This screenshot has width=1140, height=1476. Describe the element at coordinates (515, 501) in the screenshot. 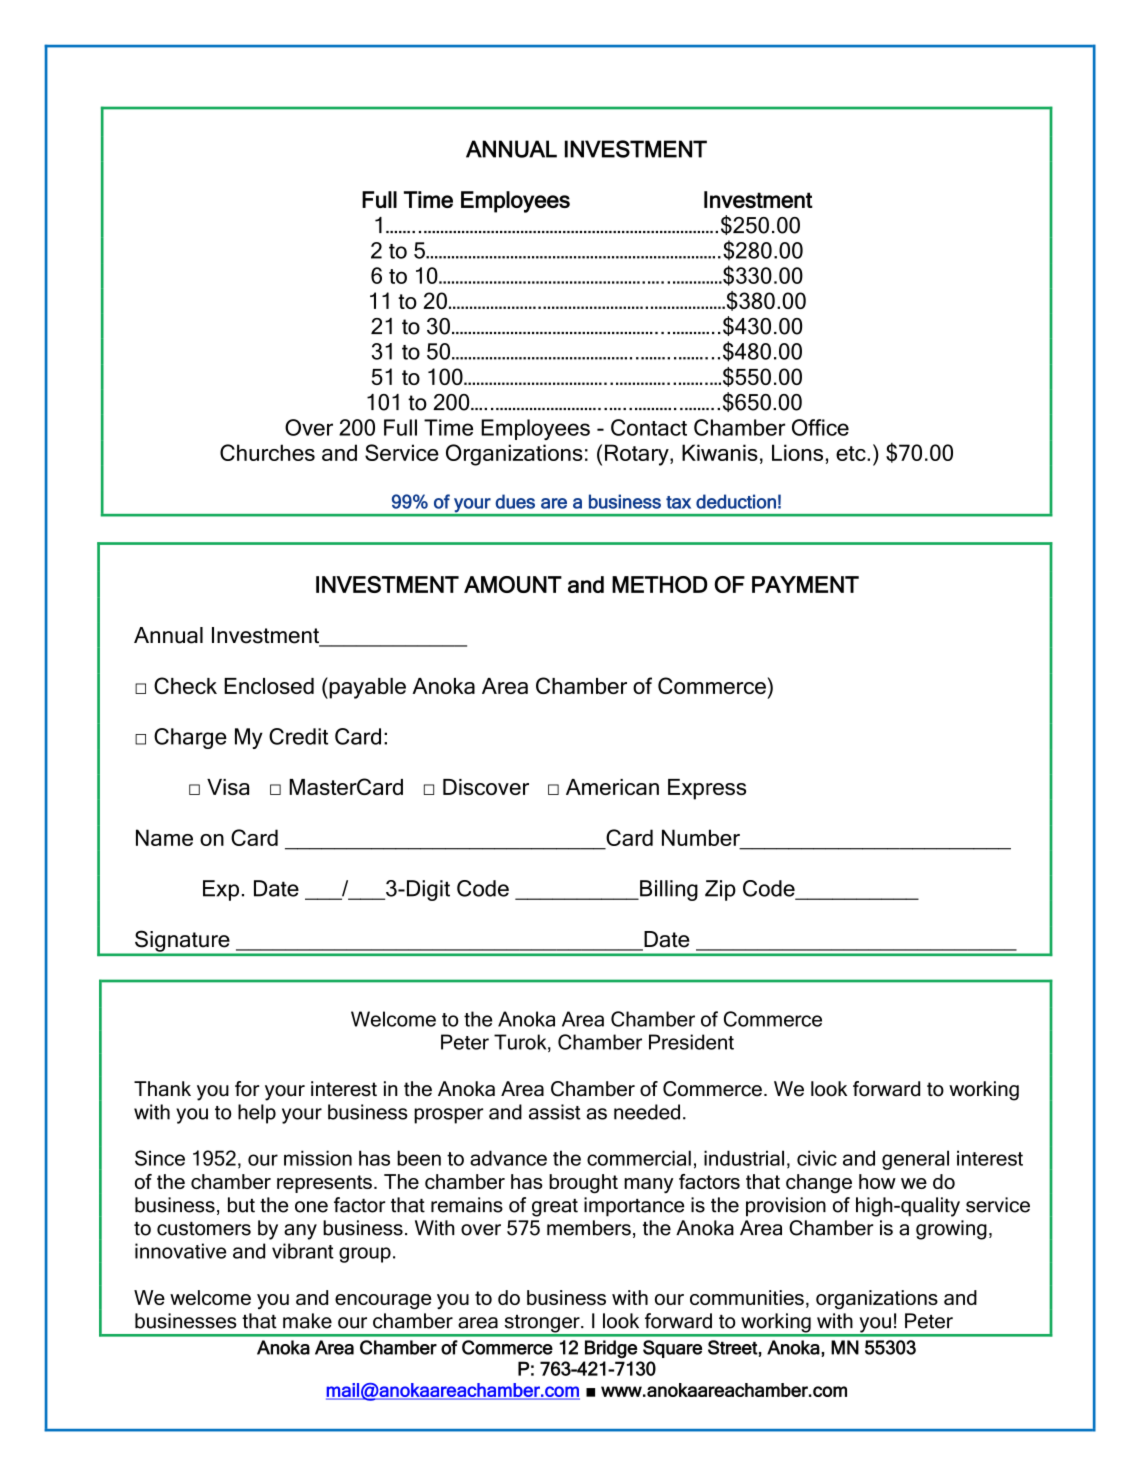

I see `dues` at that location.
